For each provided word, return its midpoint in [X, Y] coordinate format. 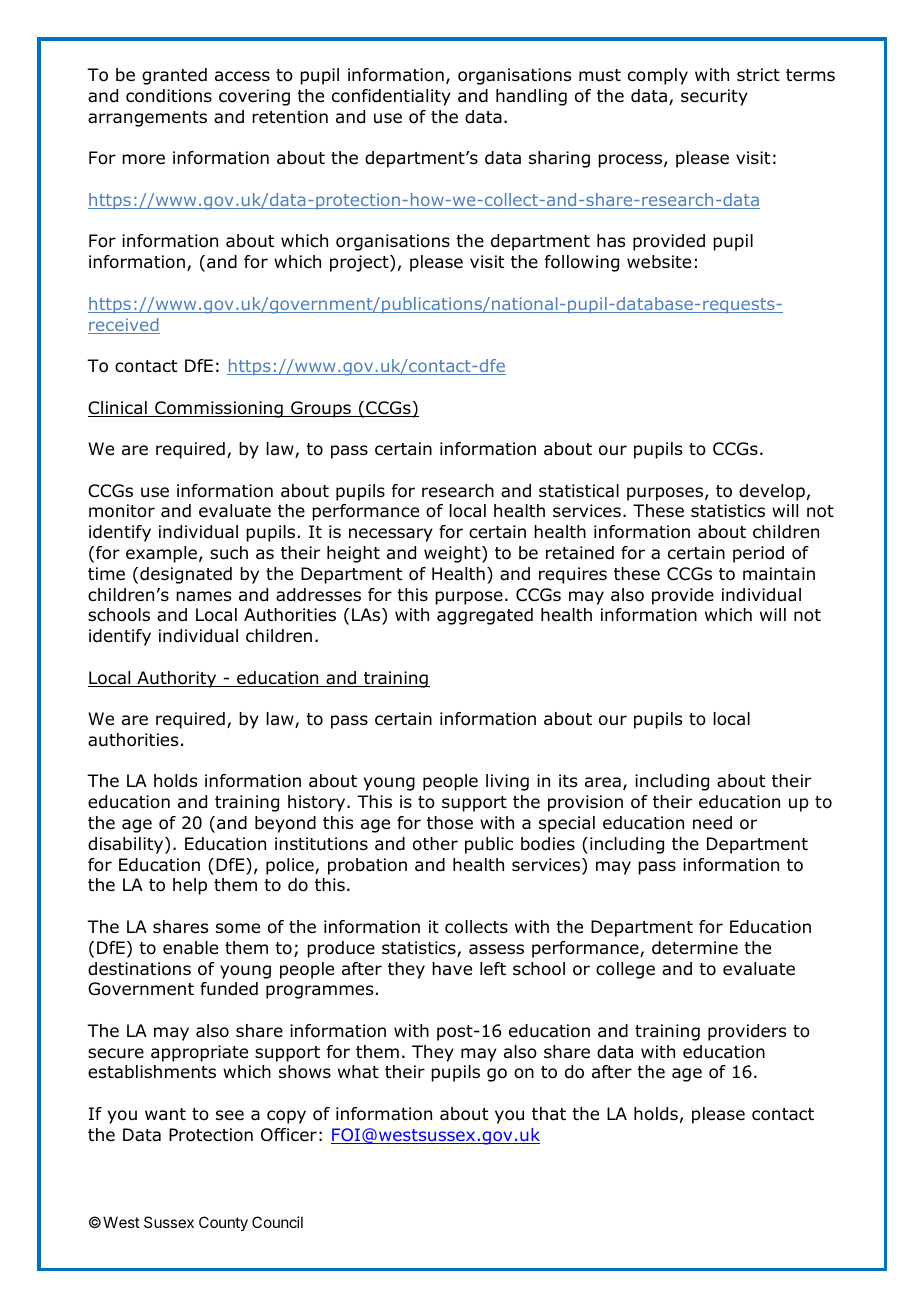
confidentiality [391, 97]
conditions [169, 96]
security [714, 97]
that [549, 1114]
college [625, 970]
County [223, 1223]
